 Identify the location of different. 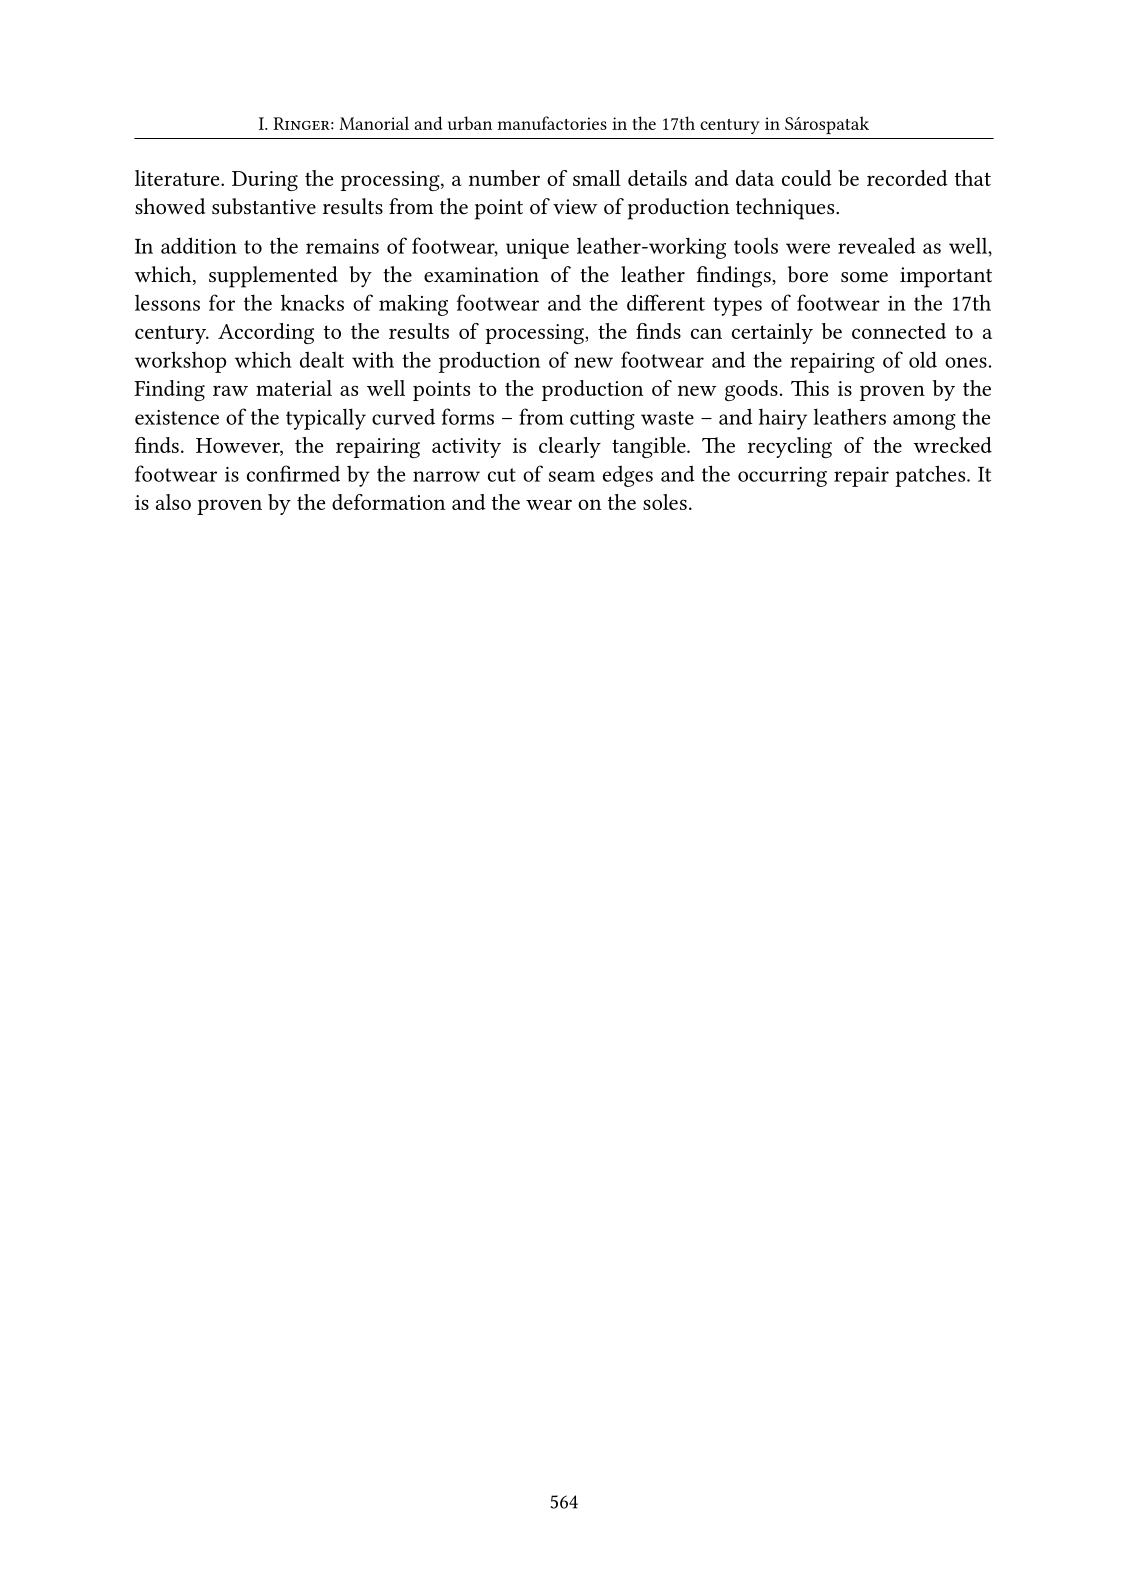
(666, 302).
